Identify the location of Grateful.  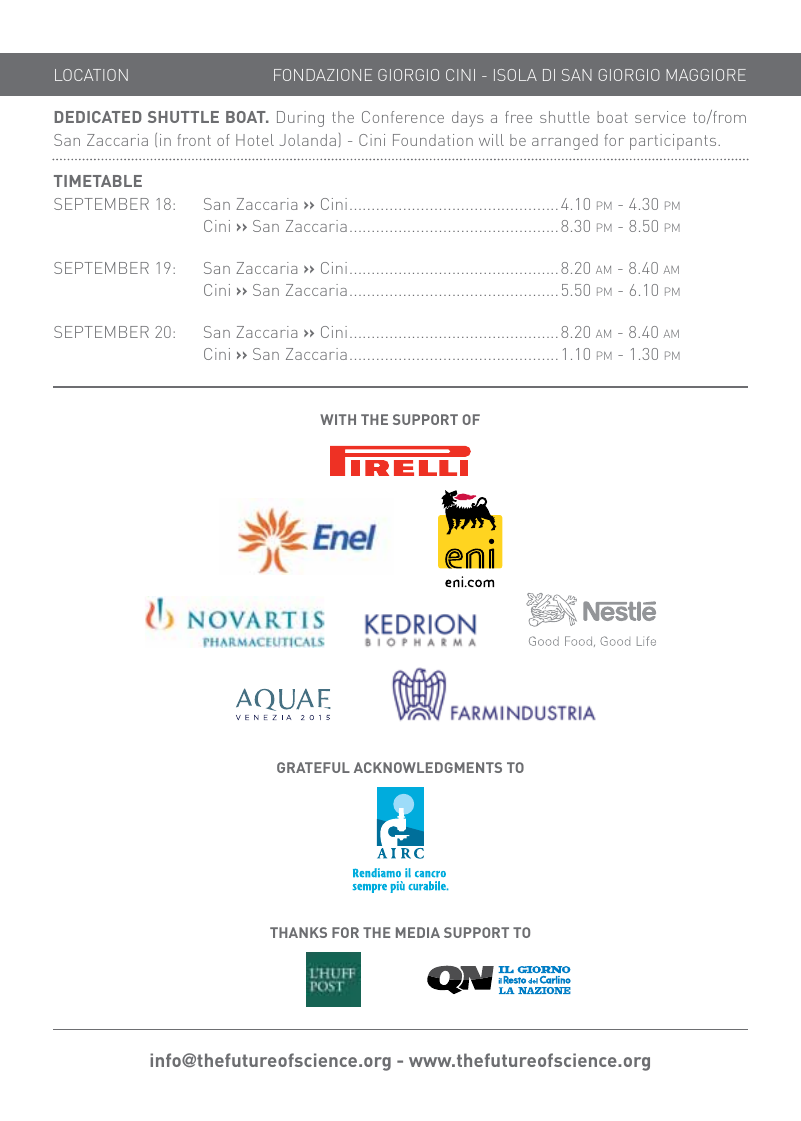
(313, 767).
